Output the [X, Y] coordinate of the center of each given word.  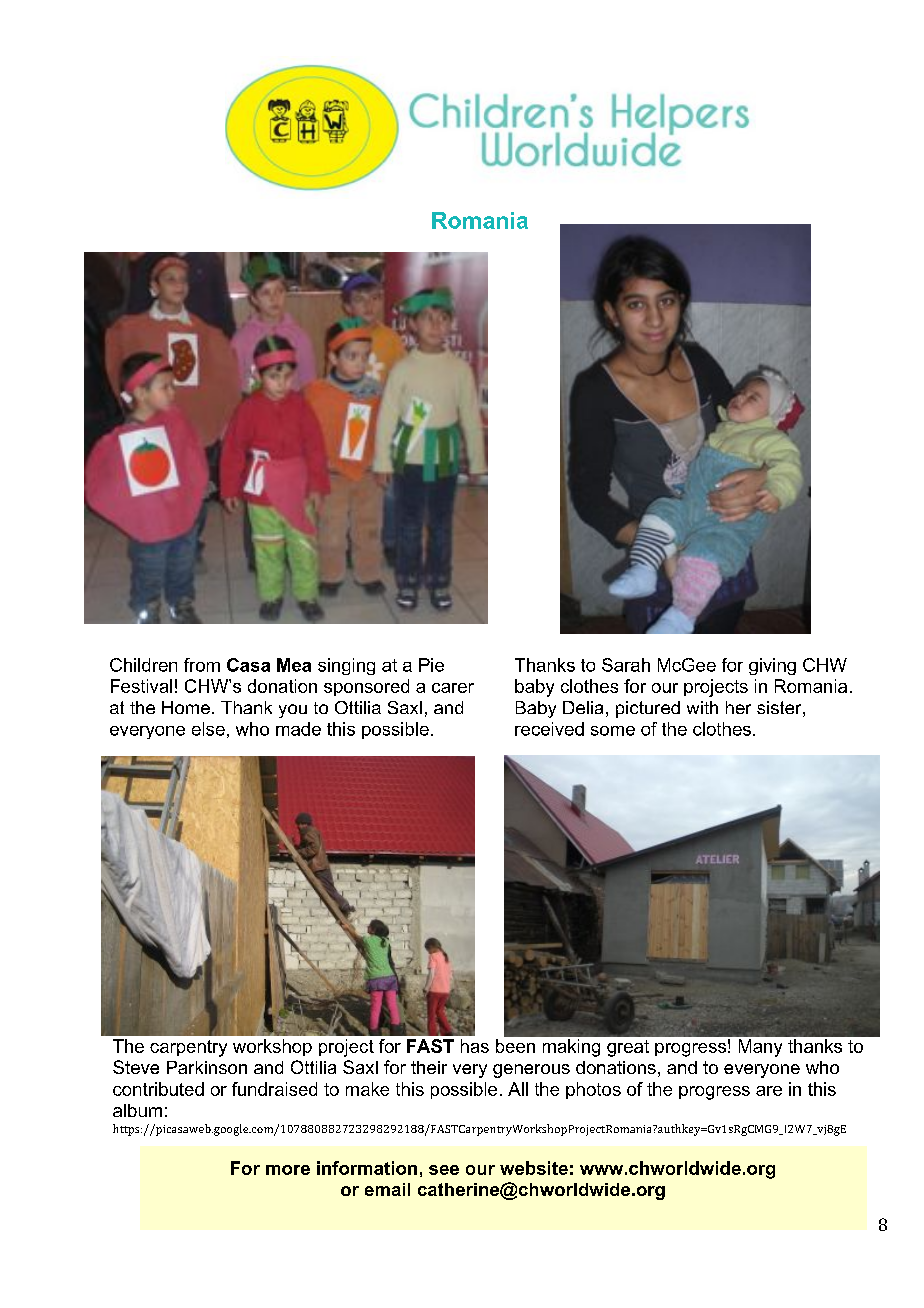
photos [593, 1090]
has [475, 1046]
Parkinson [207, 1067]
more [288, 1170]
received [549, 729]
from [202, 665]
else [208, 729]
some [613, 731]
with [702, 707]
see [444, 1170]
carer [453, 688]
